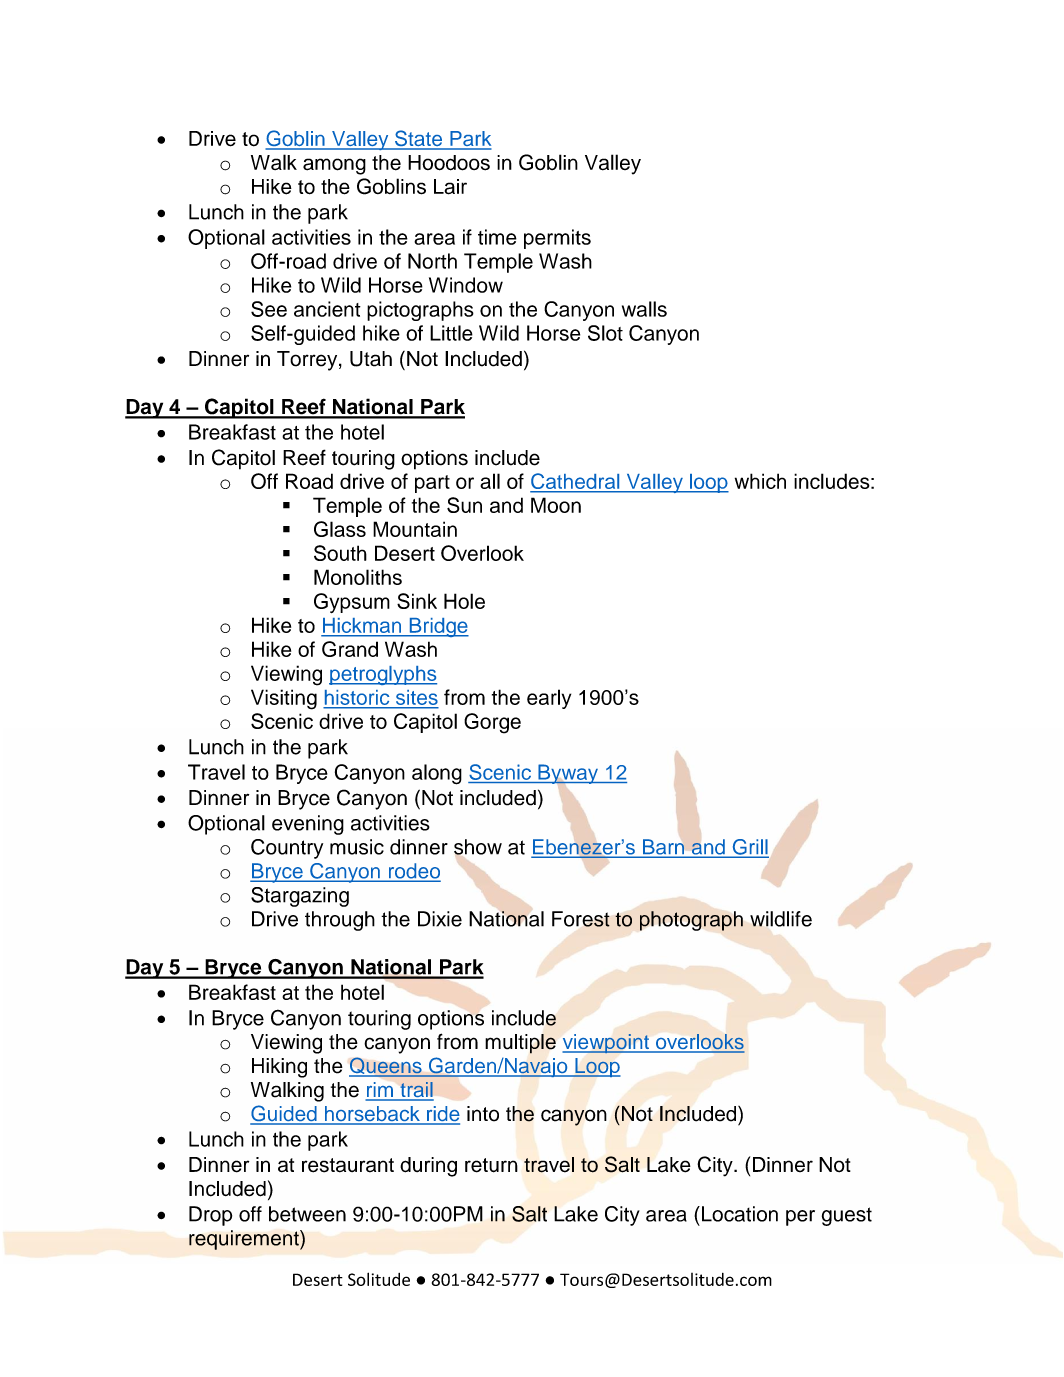 This page has height=1377, width=1064. I want to click on Moon, so click(556, 505).
